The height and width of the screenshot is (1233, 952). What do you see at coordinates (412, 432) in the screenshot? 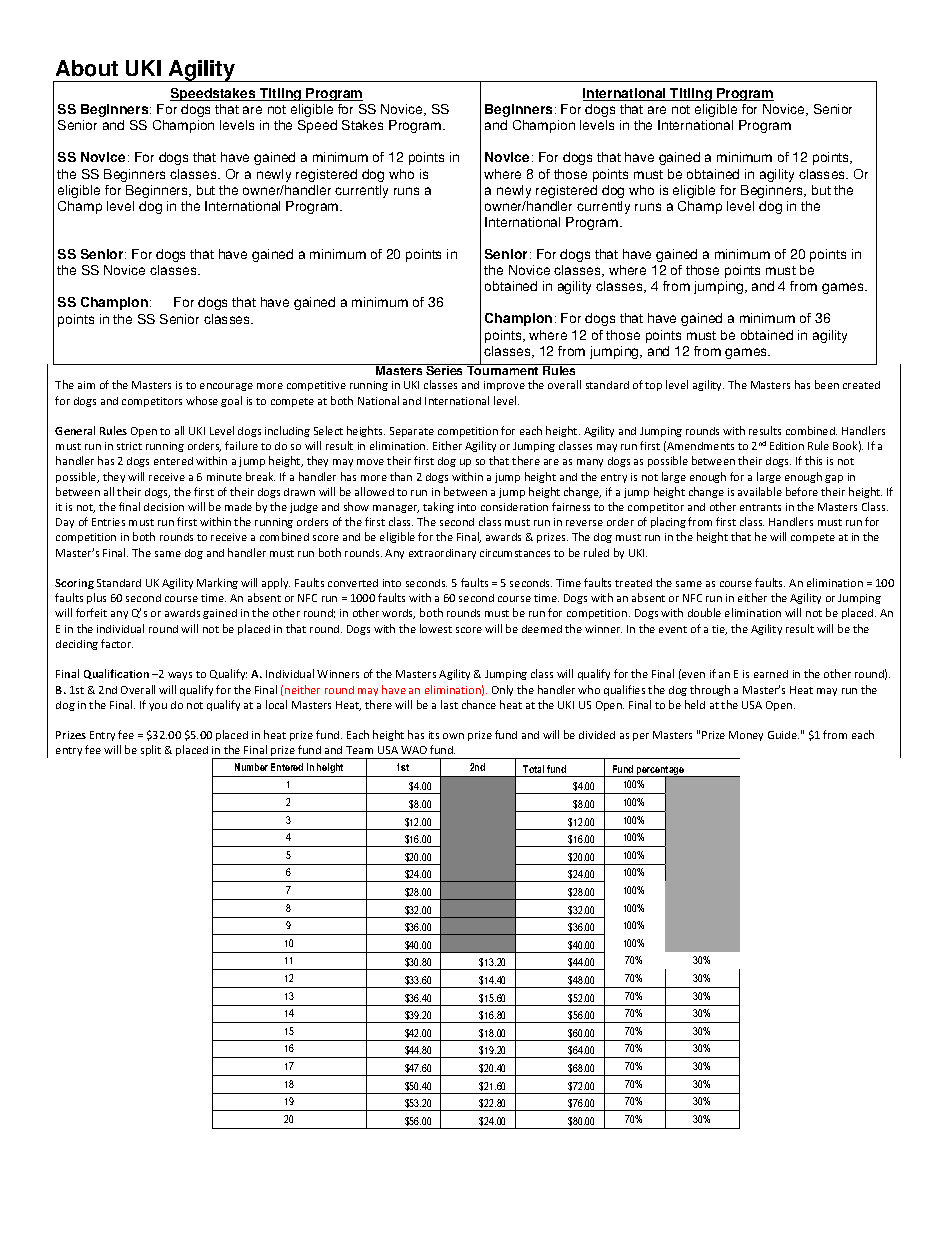
I see `Separate` at bounding box center [412, 432].
